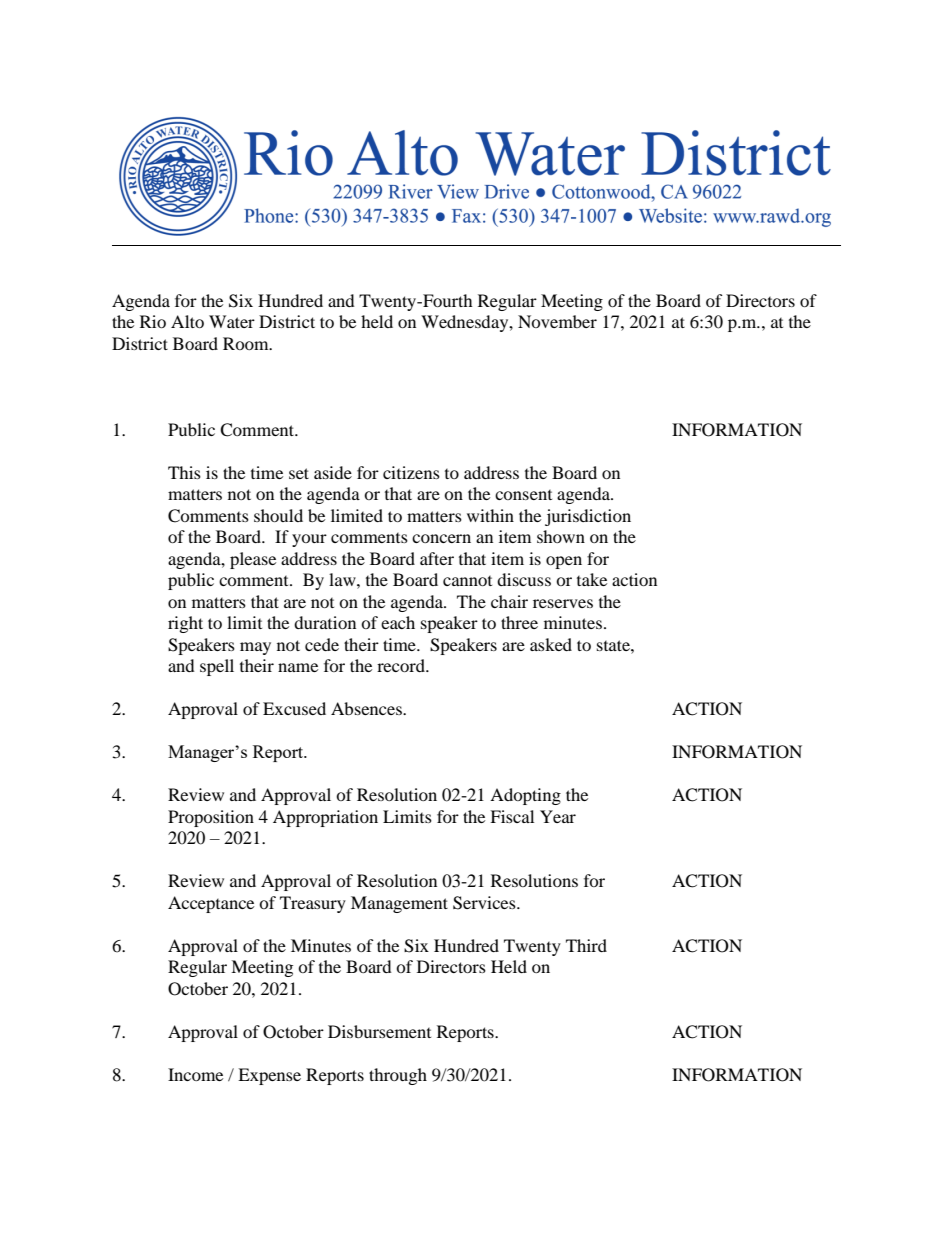  What do you see at coordinates (561, 536) in the screenshot?
I see `shown` at bounding box center [561, 536].
